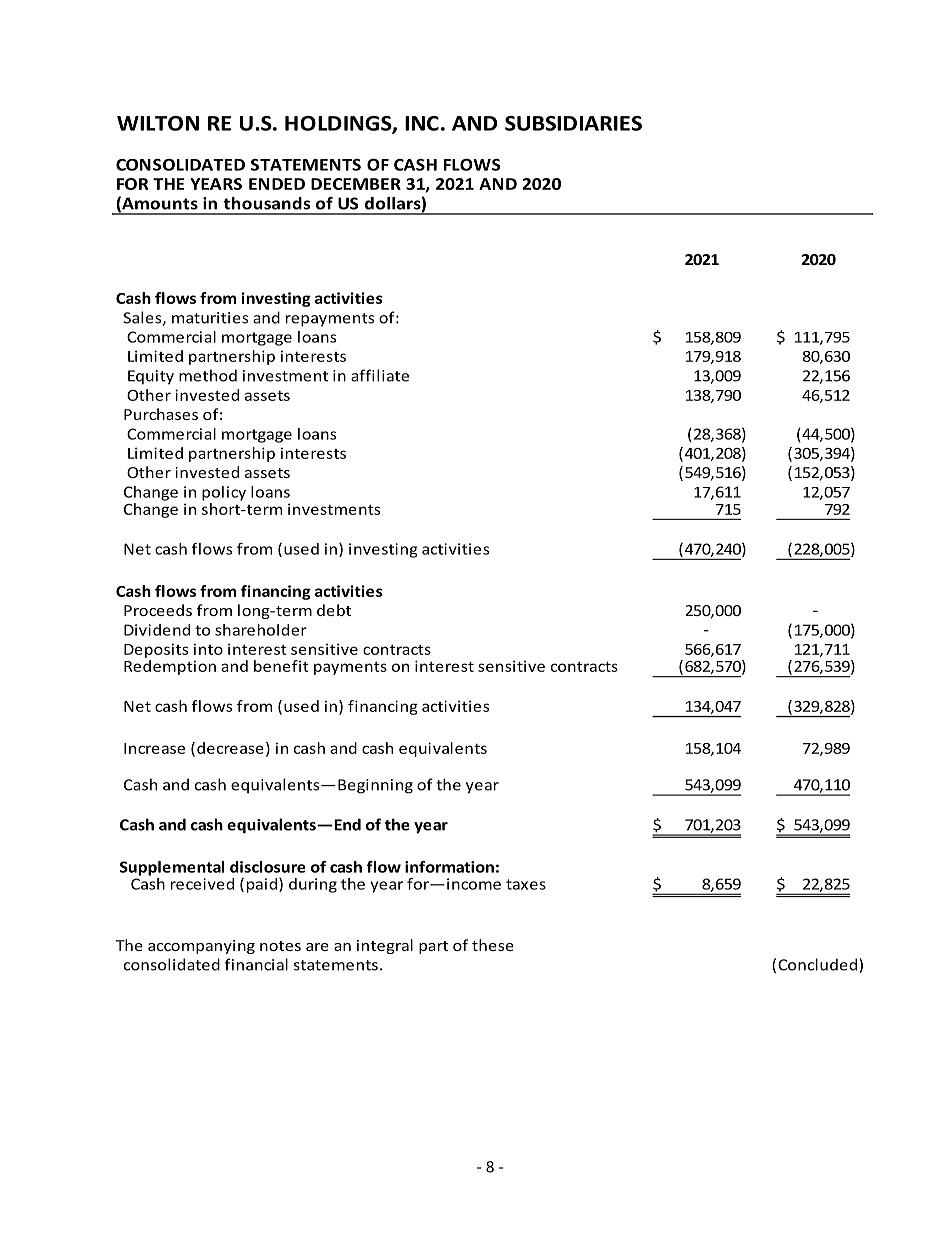 The image size is (952, 1233). Describe the element at coordinates (380, 375) in the page. I see `affiliate` at that location.
